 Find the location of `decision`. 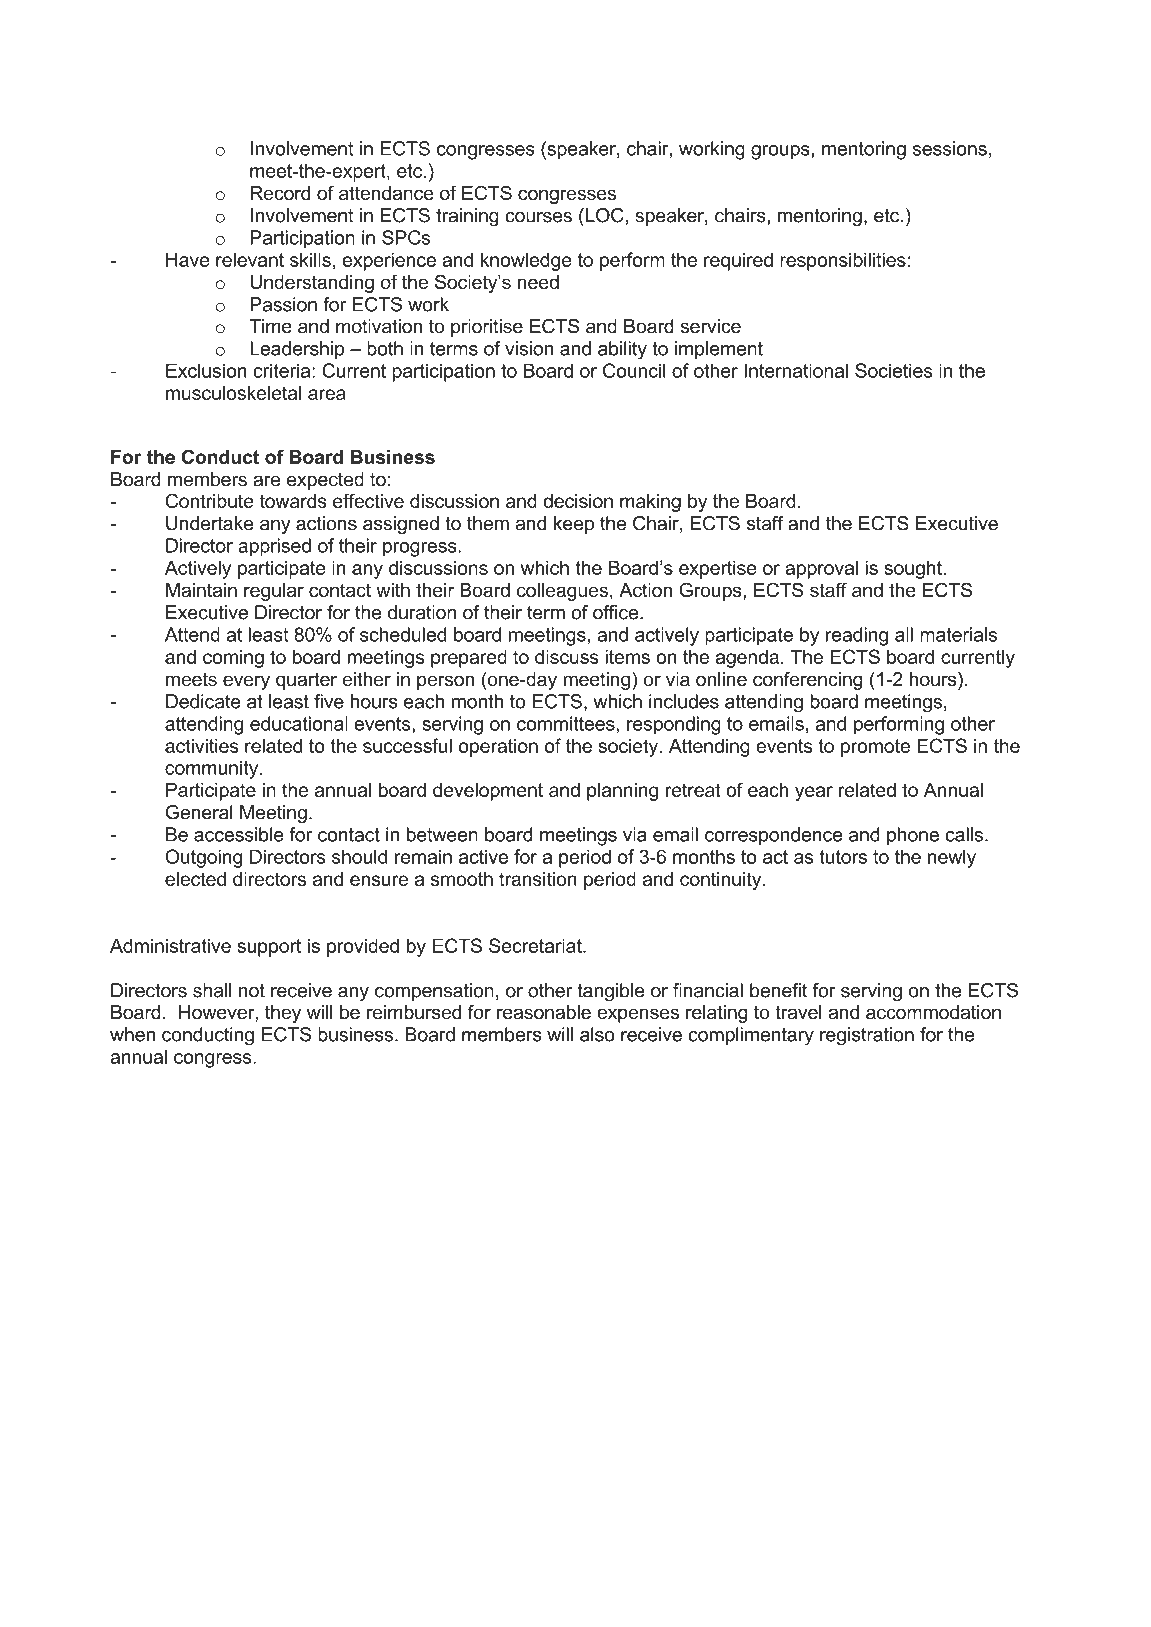

decision is located at coordinates (578, 501).
